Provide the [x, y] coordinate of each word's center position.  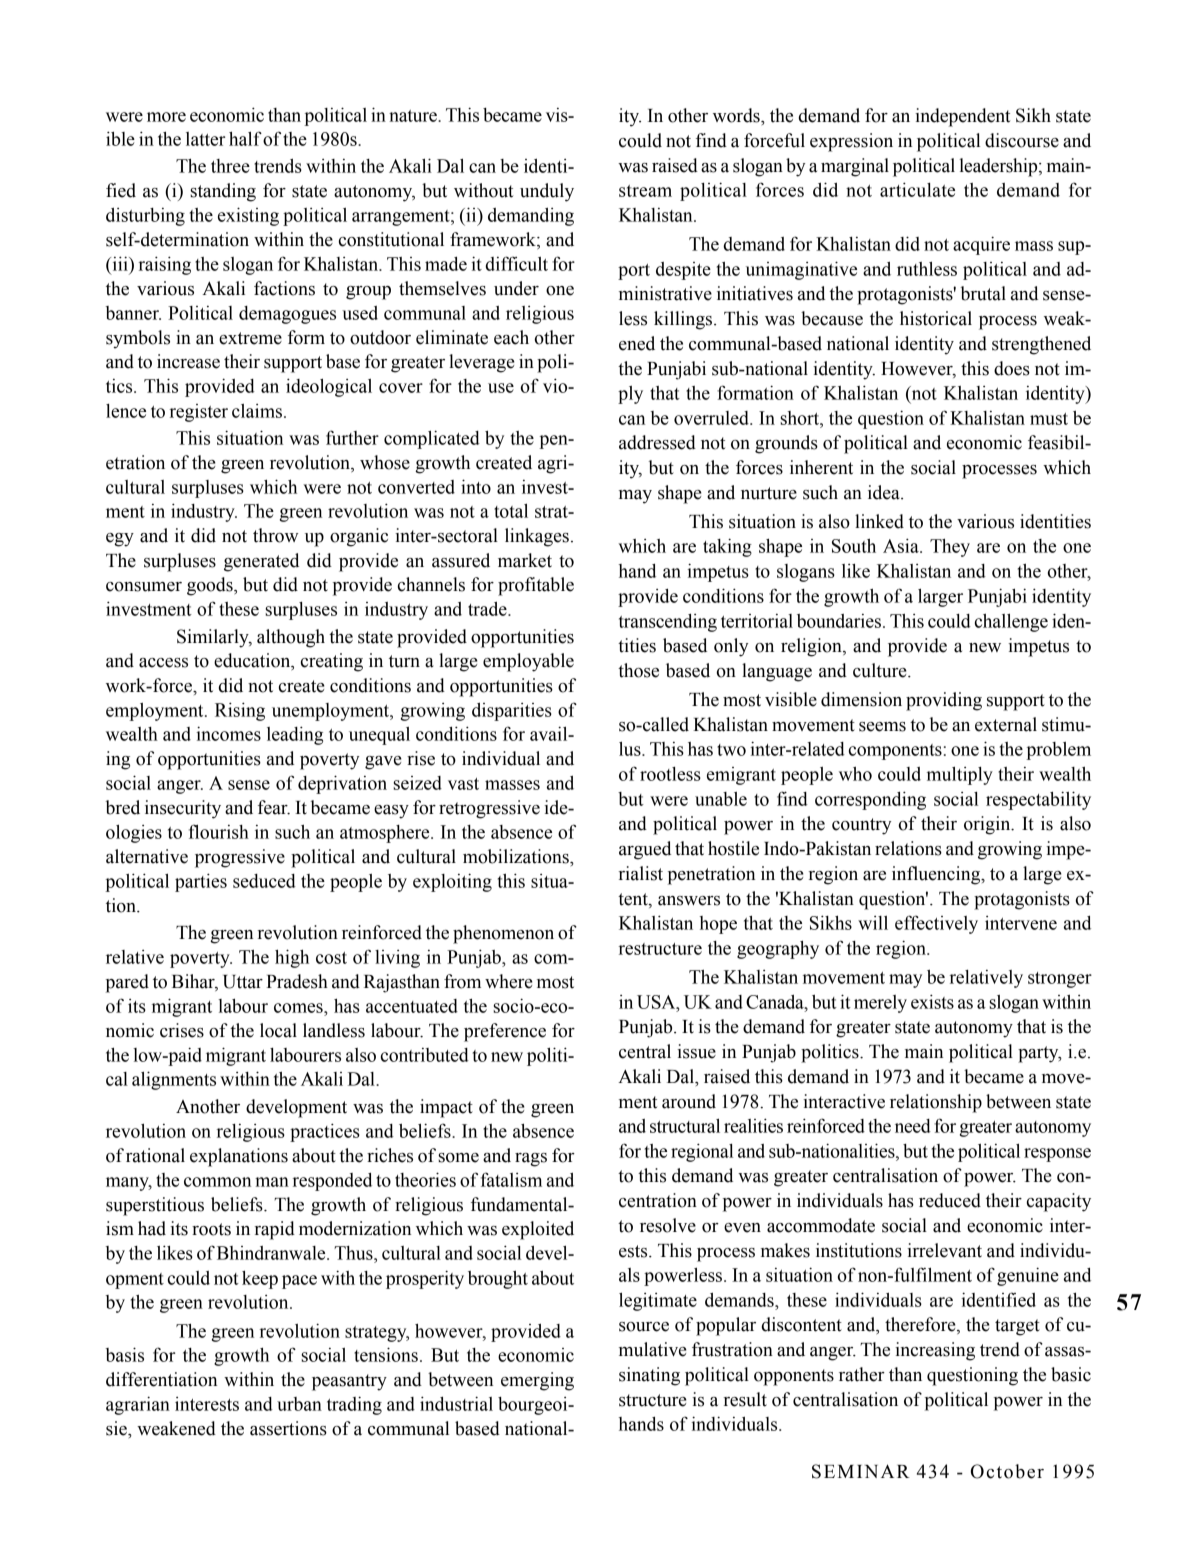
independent [962, 117]
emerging [537, 1381]
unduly [547, 192]
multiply [960, 775]
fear [274, 807]
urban [299, 1404]
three [230, 166]
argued [645, 850]
